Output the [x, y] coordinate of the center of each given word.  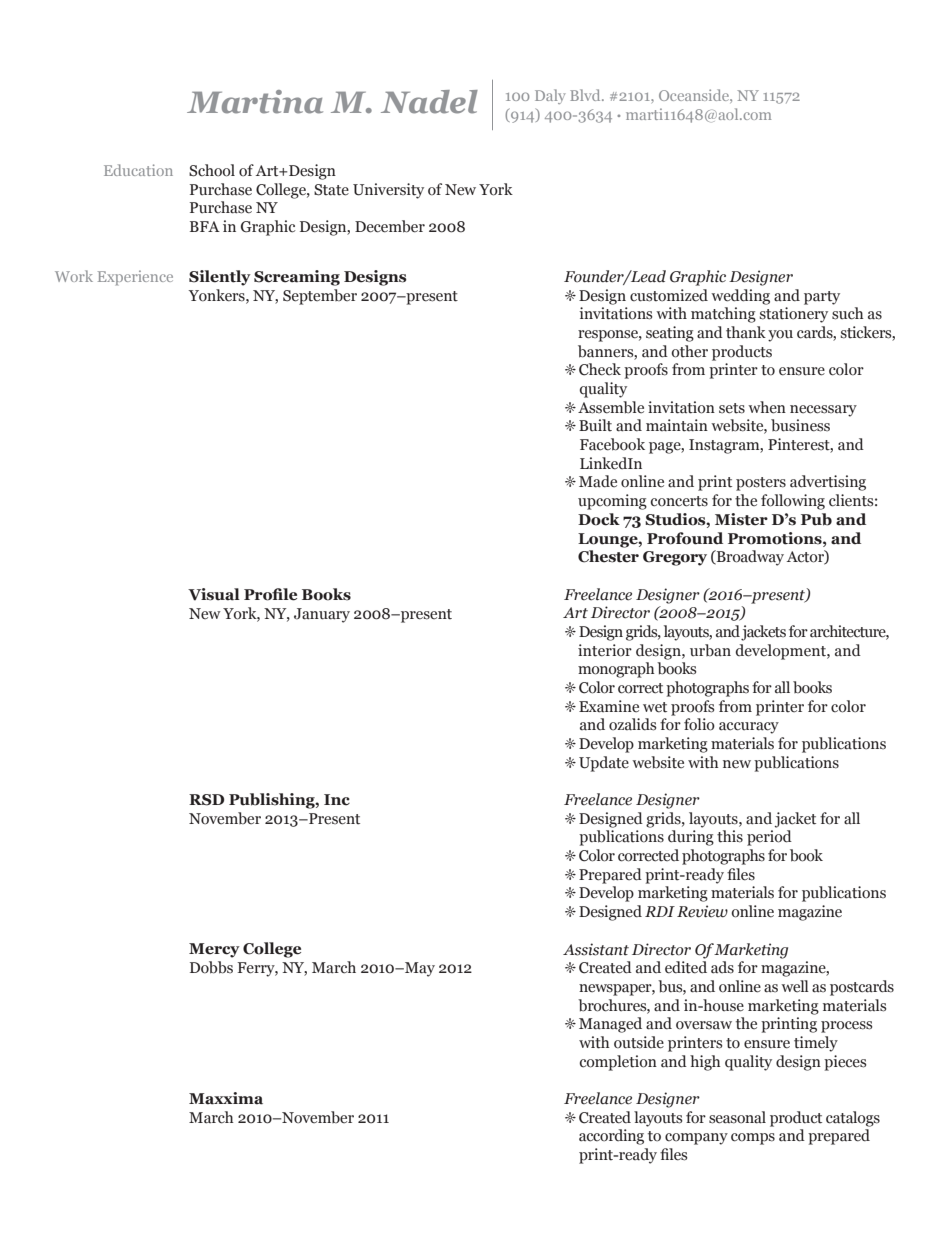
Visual [214, 594]
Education [138, 170]
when [767, 407]
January [322, 615]
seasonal [737, 1117]
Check [600, 369]
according [611, 1137]
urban [710, 650]
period [769, 838]
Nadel [429, 102]
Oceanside [695, 95]
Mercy [214, 950]
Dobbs [211, 967]
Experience [135, 277]
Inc [337, 800]
